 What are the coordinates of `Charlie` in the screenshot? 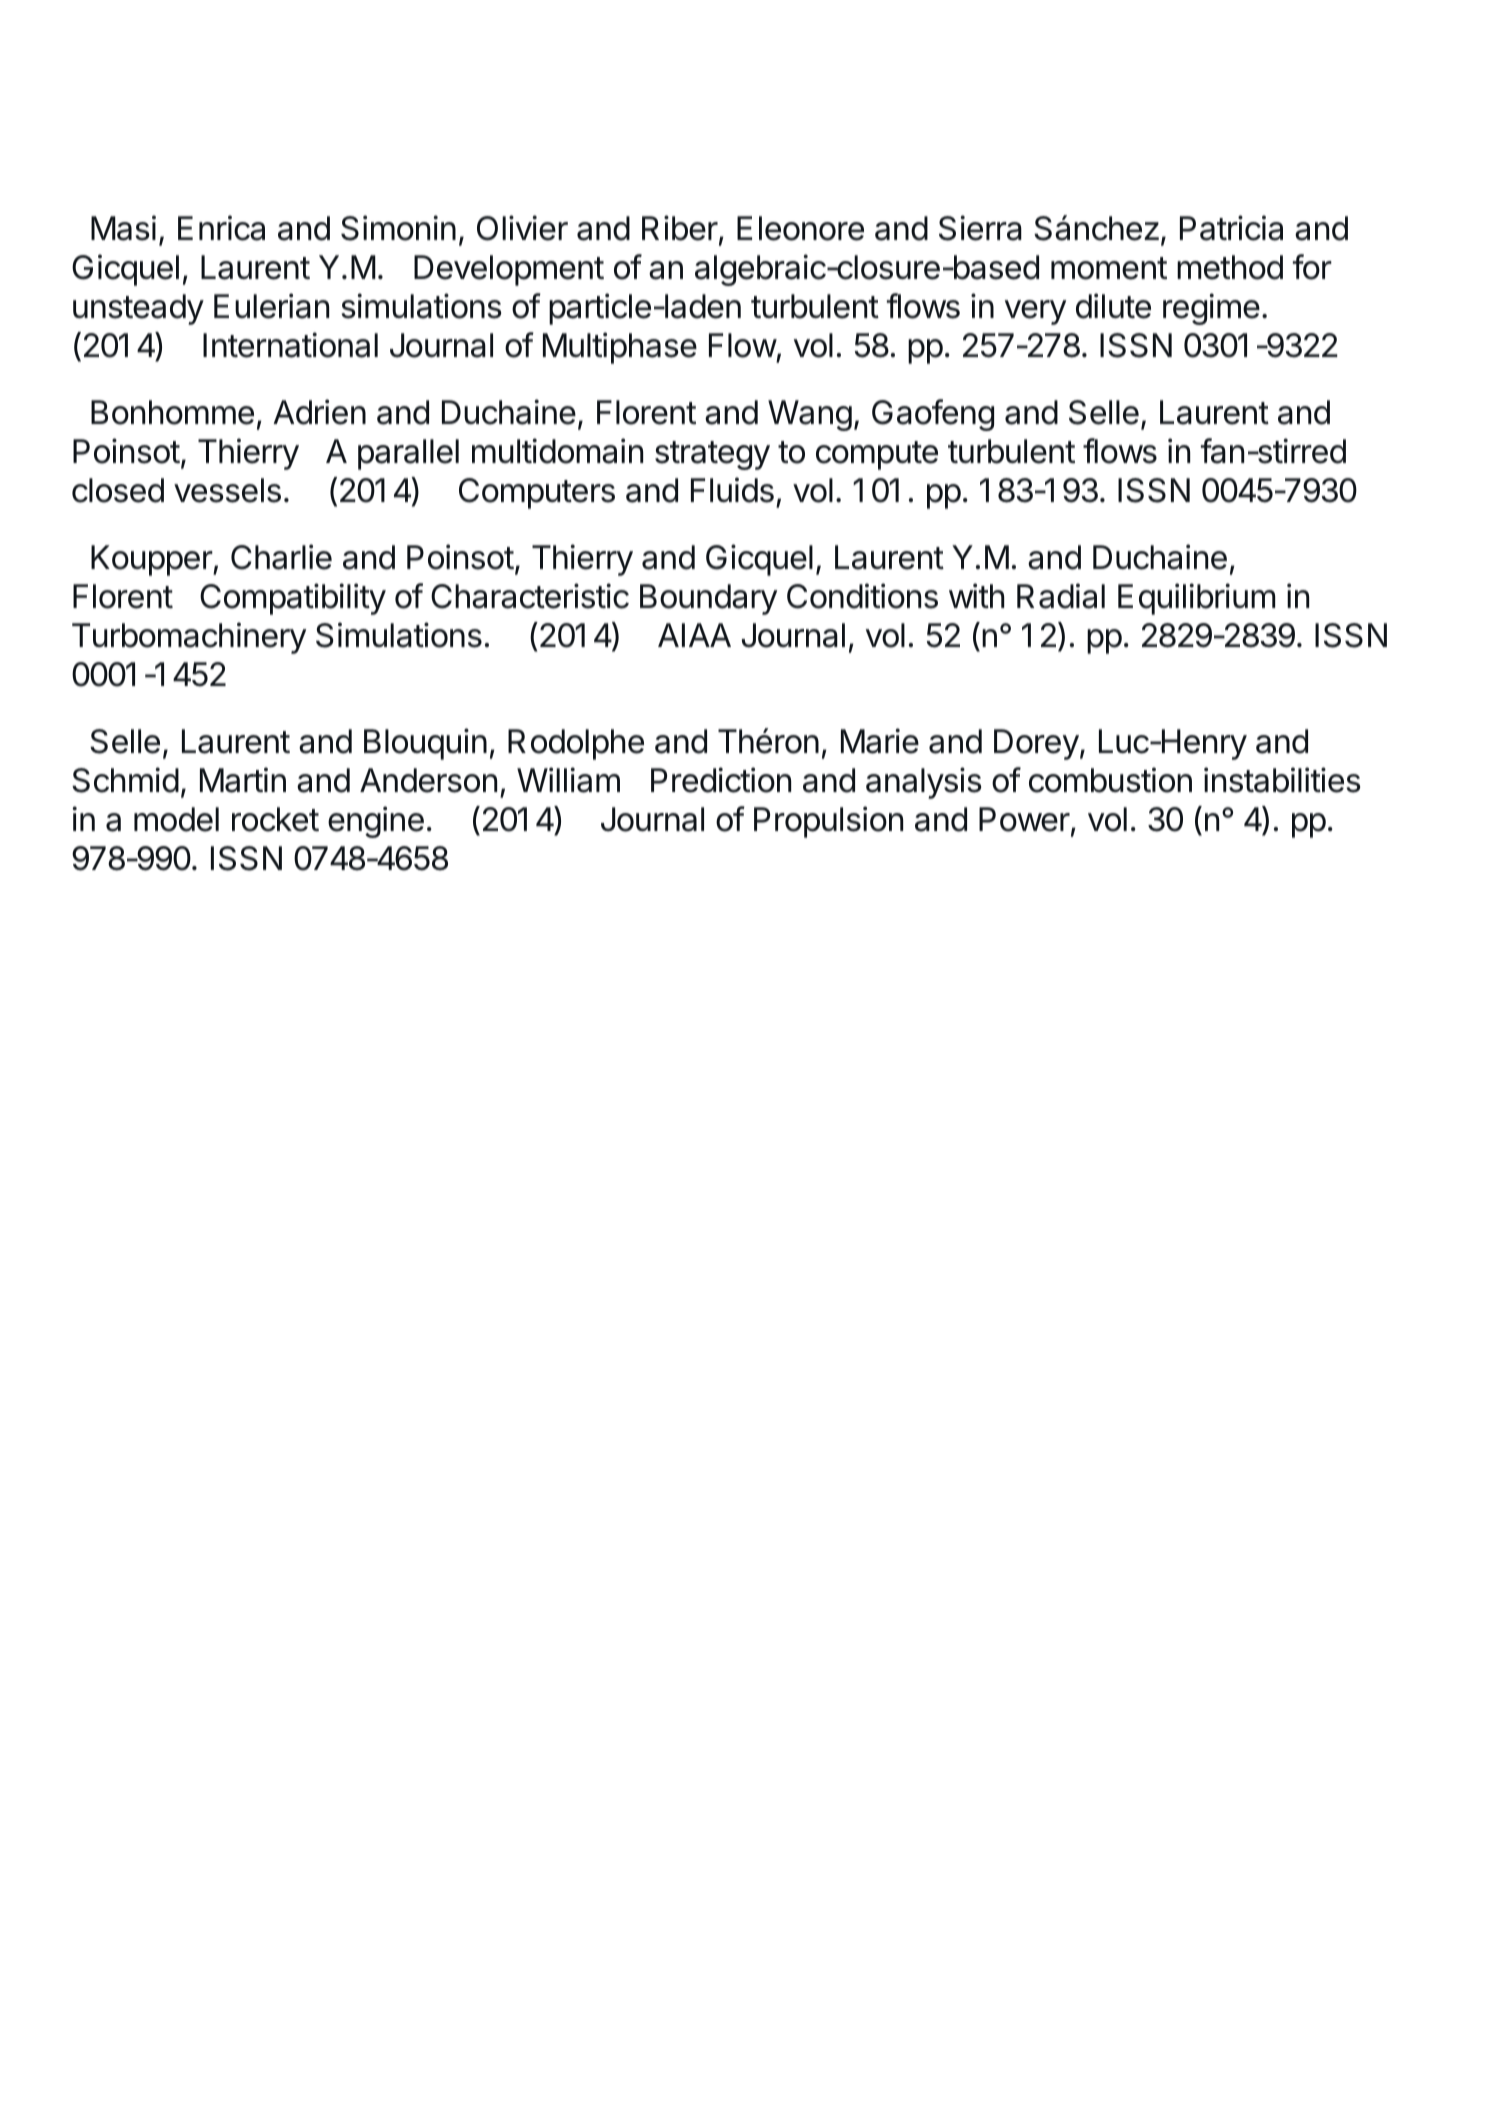 It's located at (281, 557).
